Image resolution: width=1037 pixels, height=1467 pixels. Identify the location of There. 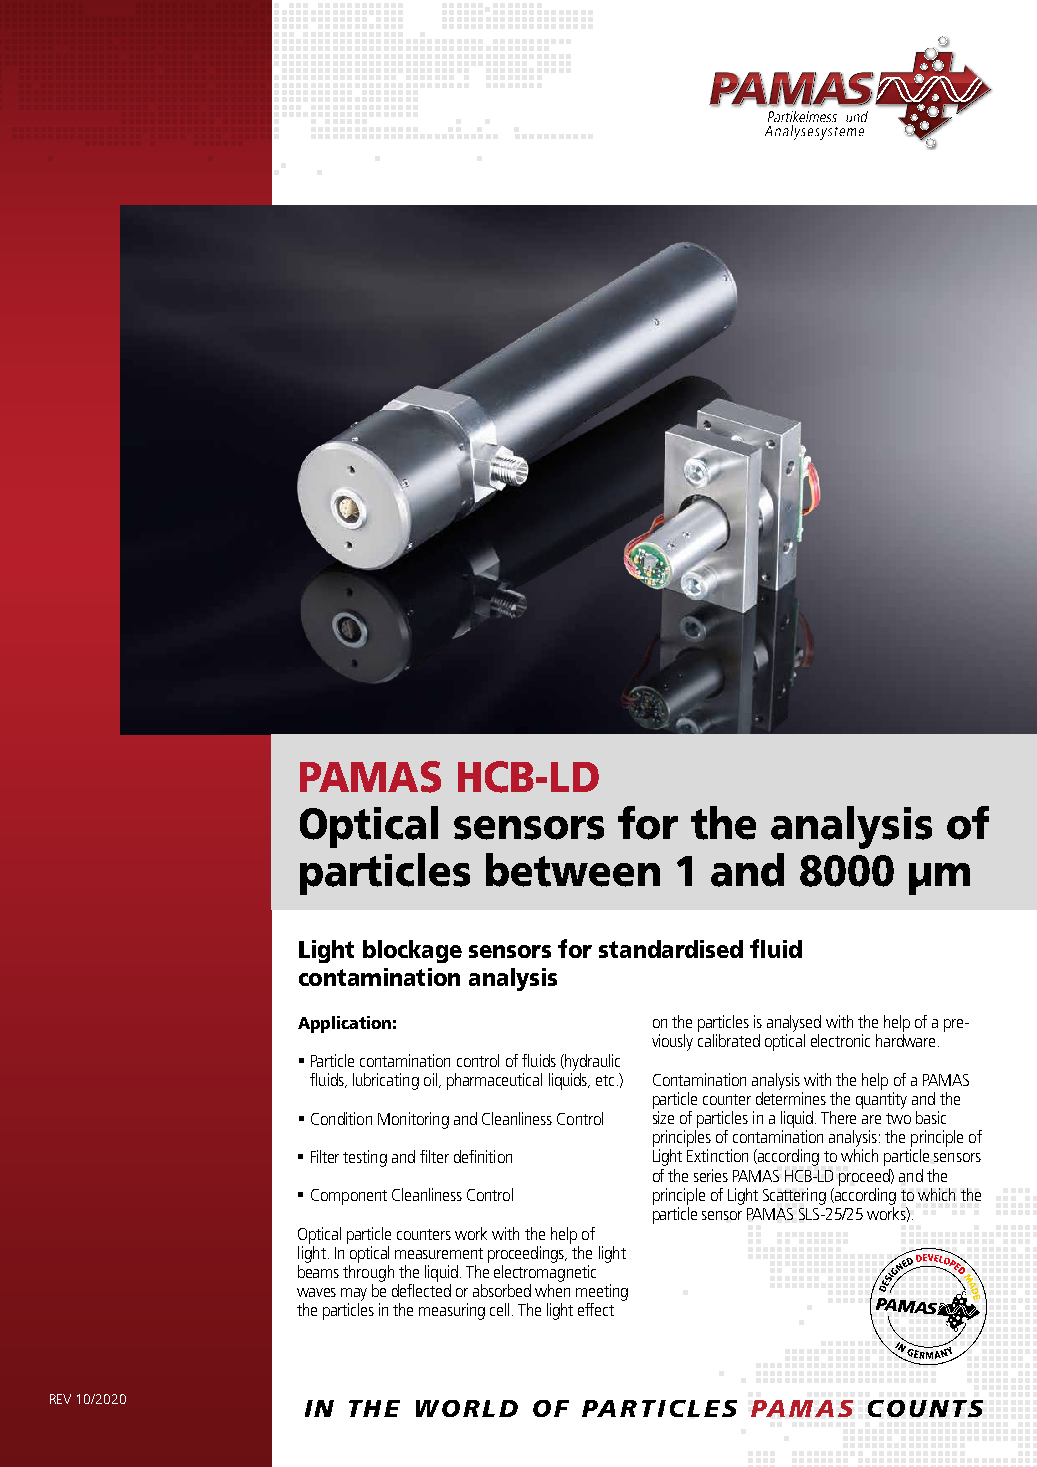
(838, 1117).
